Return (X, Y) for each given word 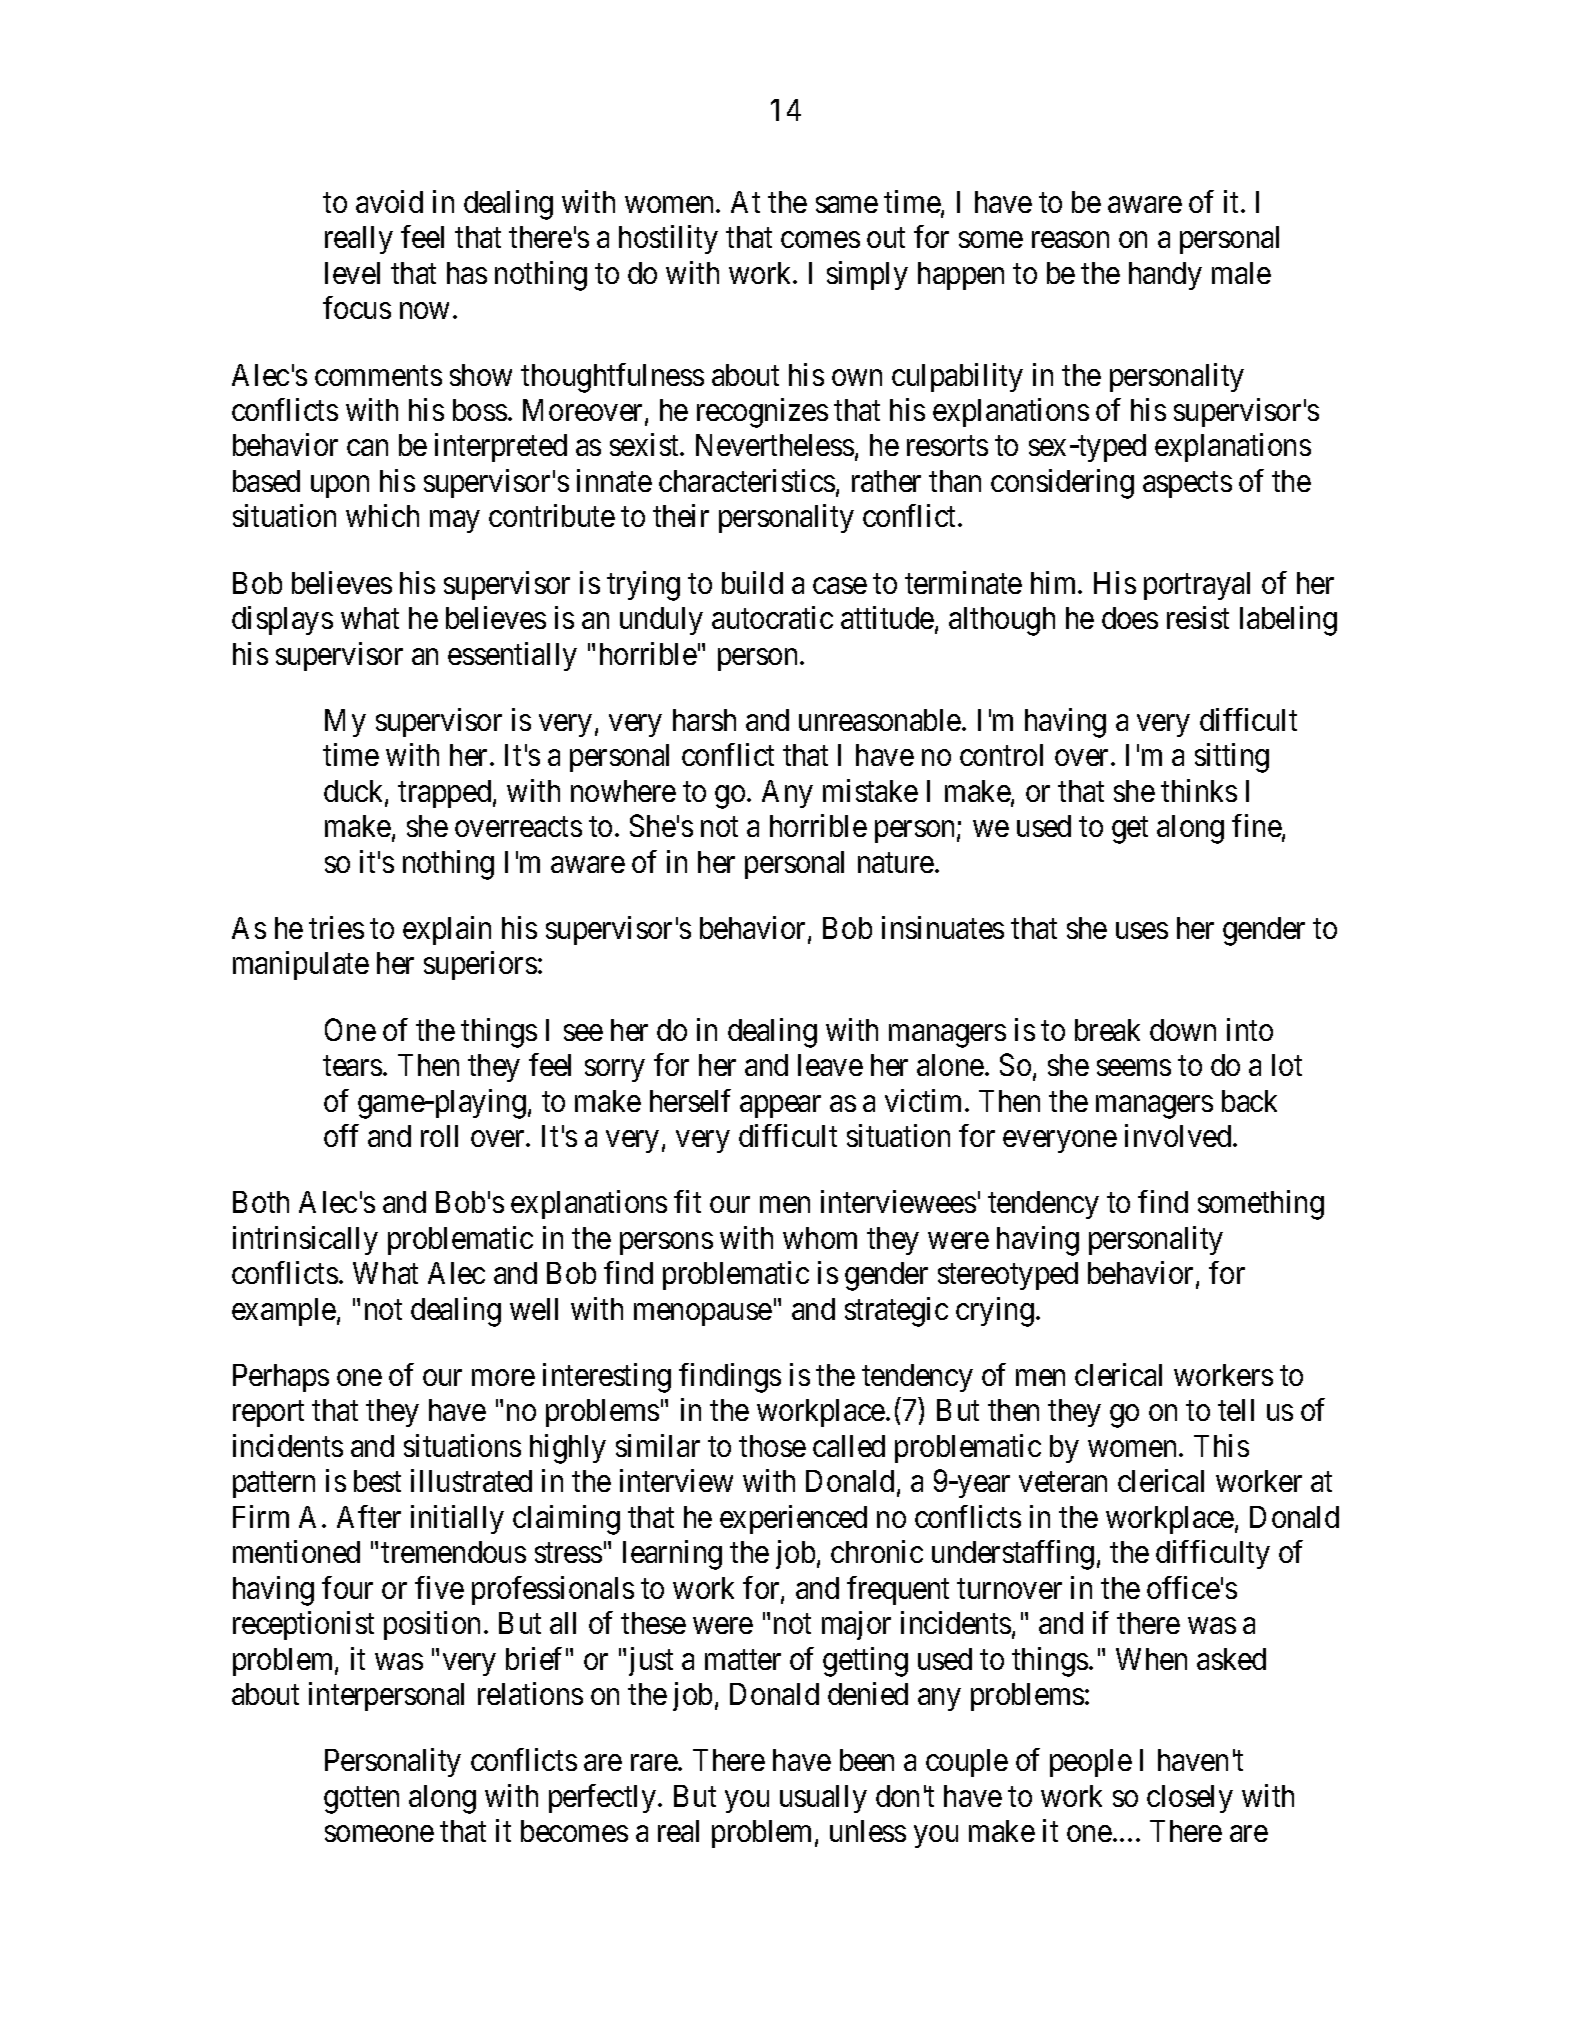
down (1183, 1030)
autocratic (772, 617)
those (772, 1446)
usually (823, 1799)
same (847, 205)
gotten (361, 1800)
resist (1198, 617)
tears (352, 1066)
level (352, 273)
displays (282, 620)
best (377, 1481)
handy (1165, 276)
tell (1236, 1410)
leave (830, 1065)
